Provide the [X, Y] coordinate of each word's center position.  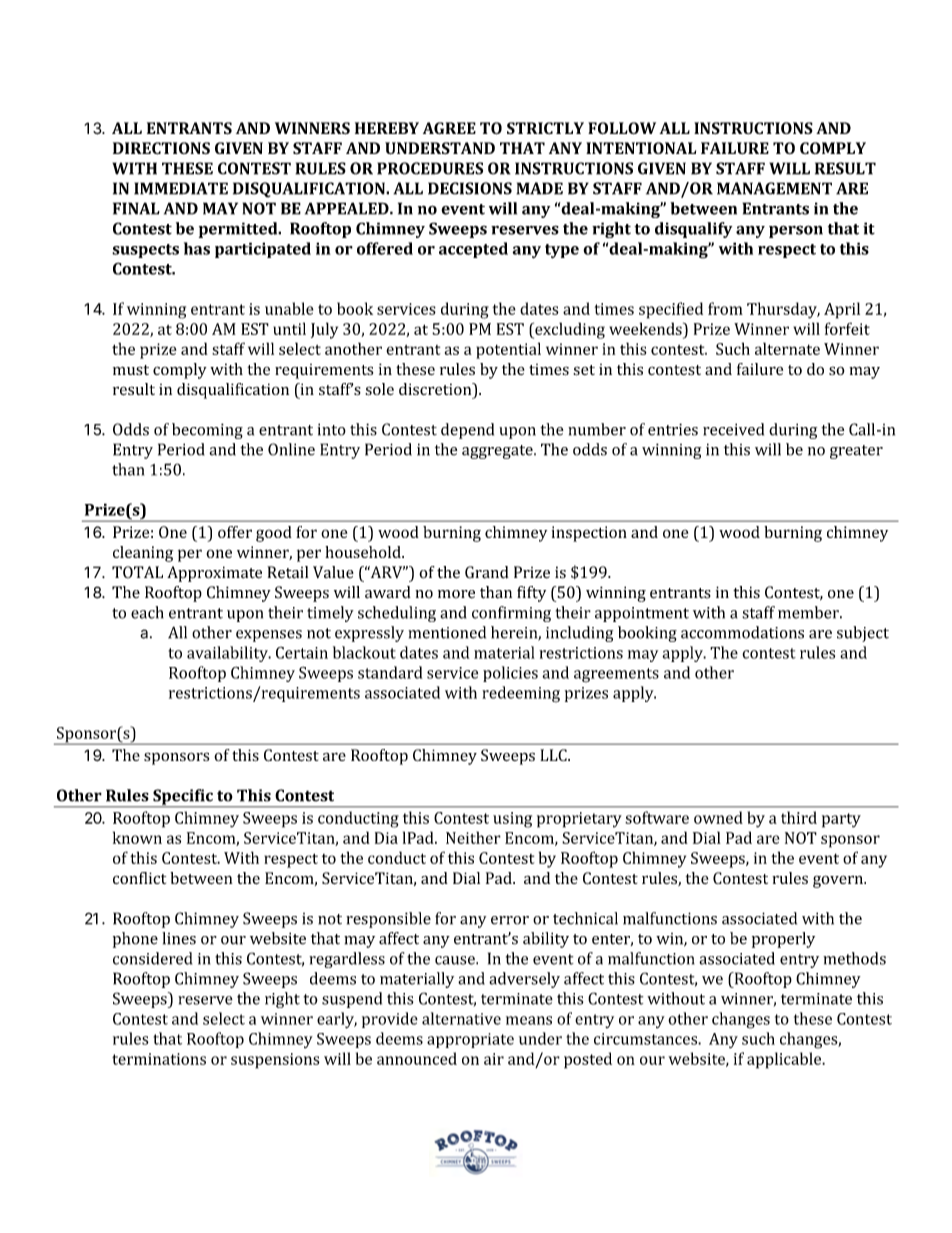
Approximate [214, 574]
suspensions [275, 1061]
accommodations [742, 632]
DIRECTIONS [161, 148]
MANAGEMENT [774, 188]
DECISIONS [470, 188]
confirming [511, 614]
